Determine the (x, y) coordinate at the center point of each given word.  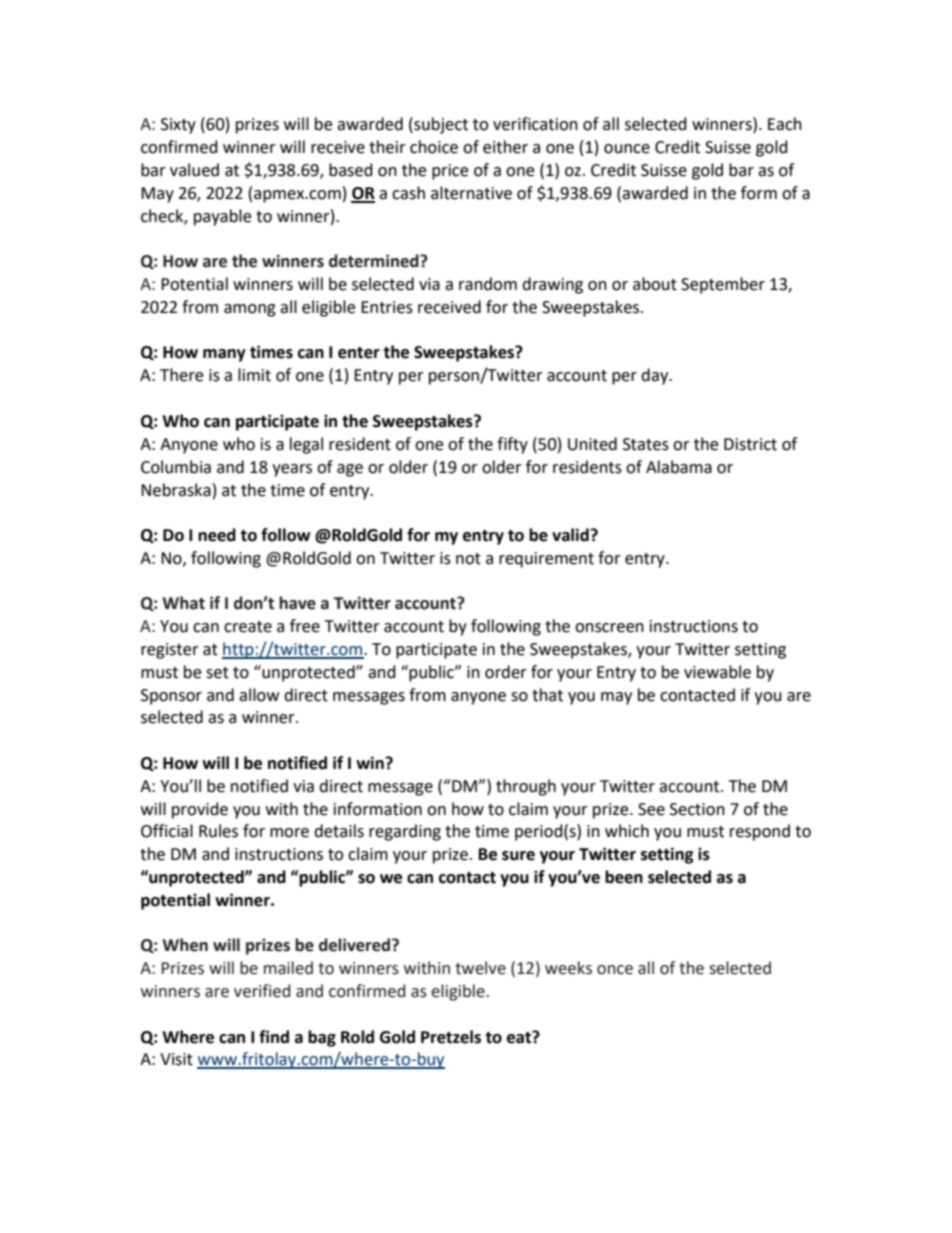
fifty (512, 445)
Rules (218, 831)
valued (194, 170)
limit (254, 375)
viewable (717, 672)
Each (785, 124)
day (656, 376)
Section (697, 809)
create (248, 627)
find (274, 1037)
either (505, 147)
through (526, 787)
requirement (546, 560)
